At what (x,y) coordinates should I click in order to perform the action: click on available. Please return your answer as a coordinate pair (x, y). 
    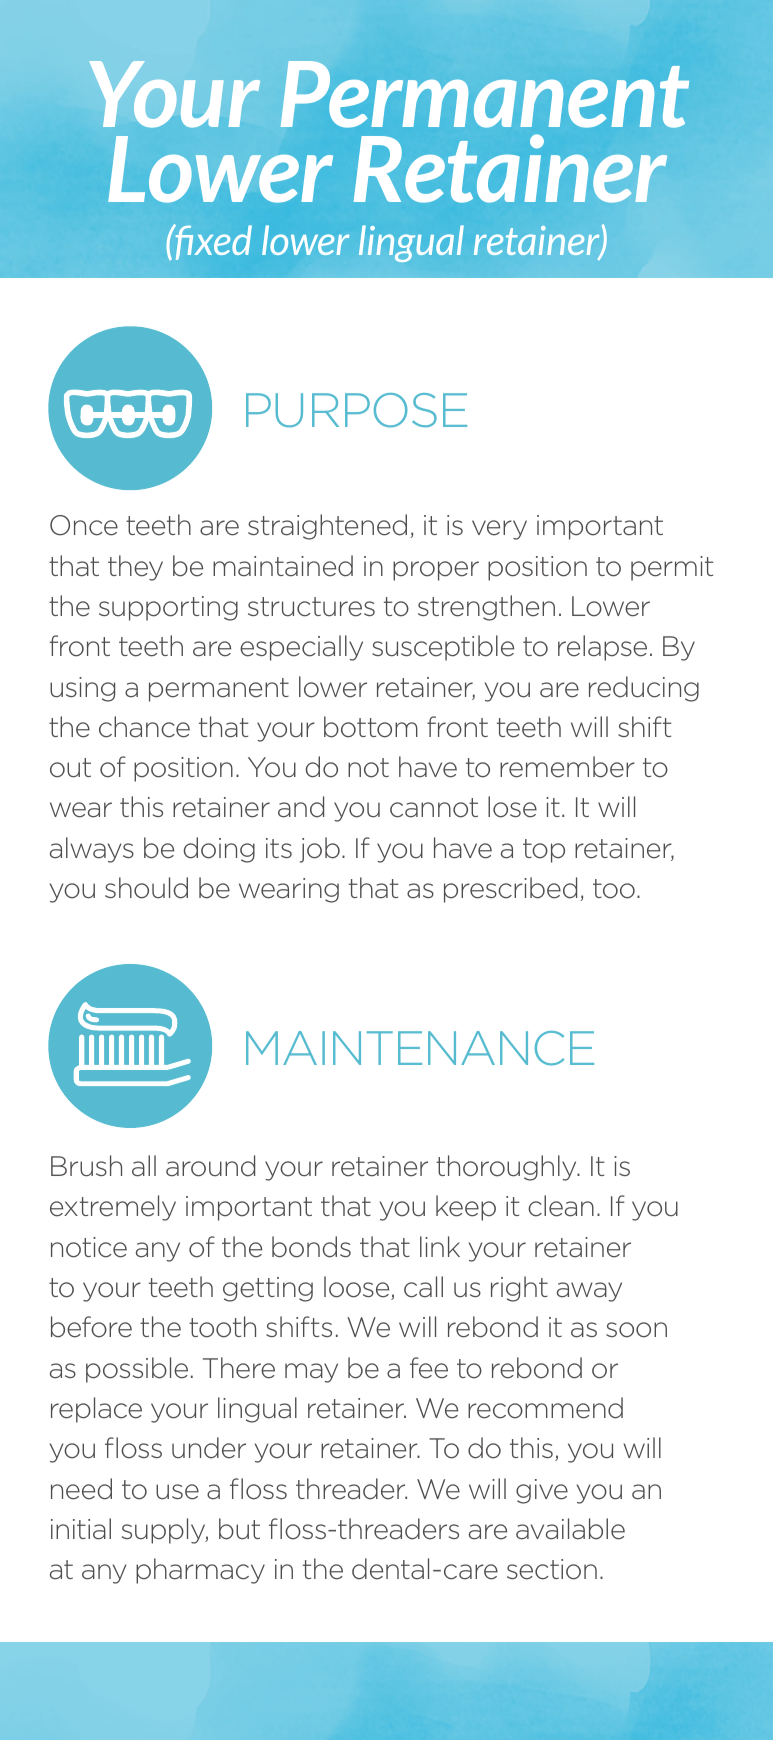
    Looking at the image, I should click on (570, 1529).
